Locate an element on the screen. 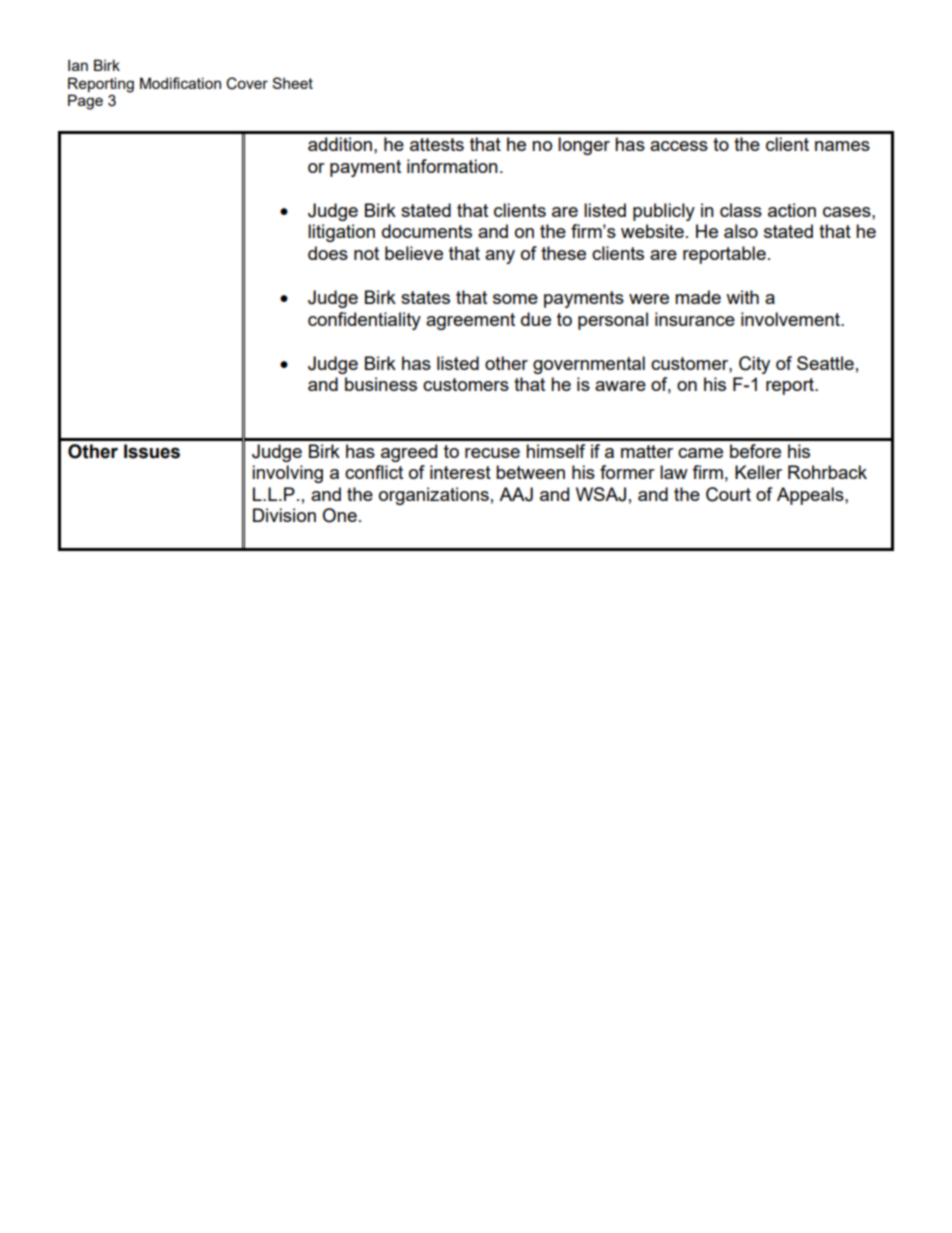 This screenshot has width=952, height=1233. business is located at coordinates (381, 384).
